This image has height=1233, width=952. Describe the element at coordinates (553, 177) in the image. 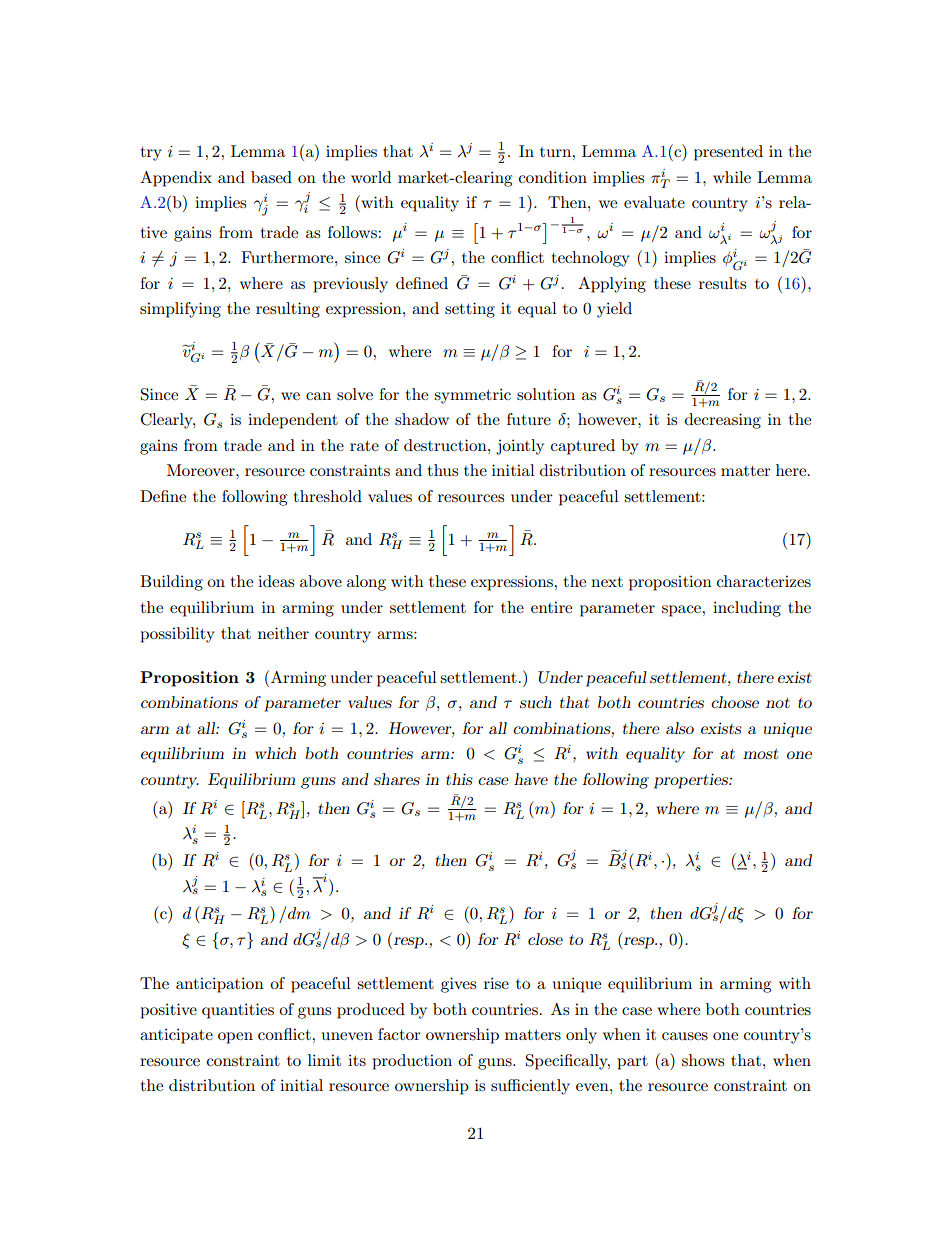

I see `condition` at that location.
